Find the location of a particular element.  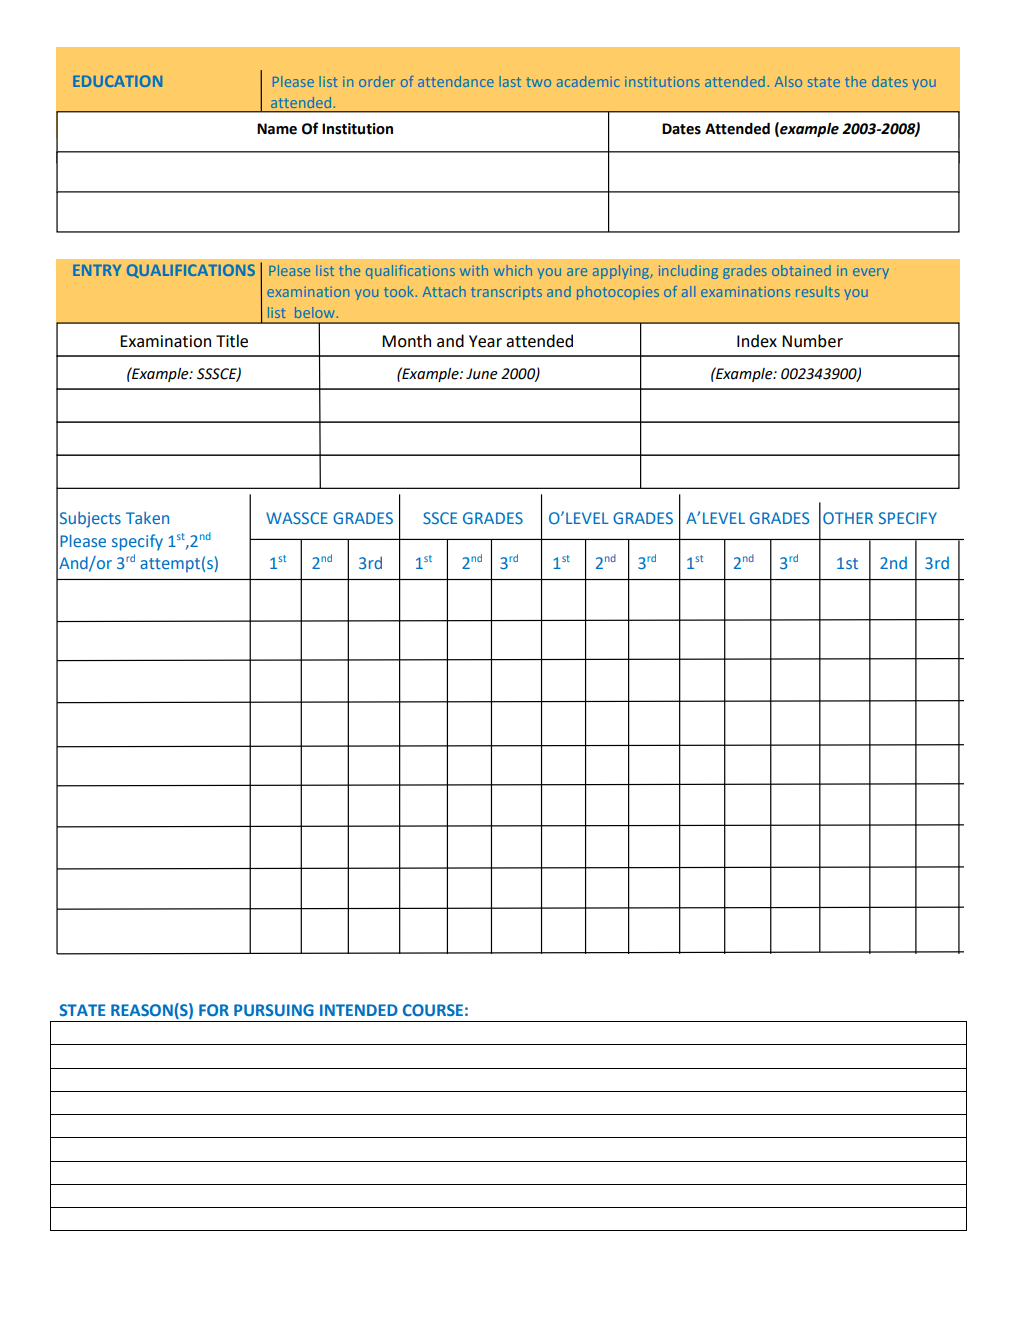

June is located at coordinates (482, 374).
